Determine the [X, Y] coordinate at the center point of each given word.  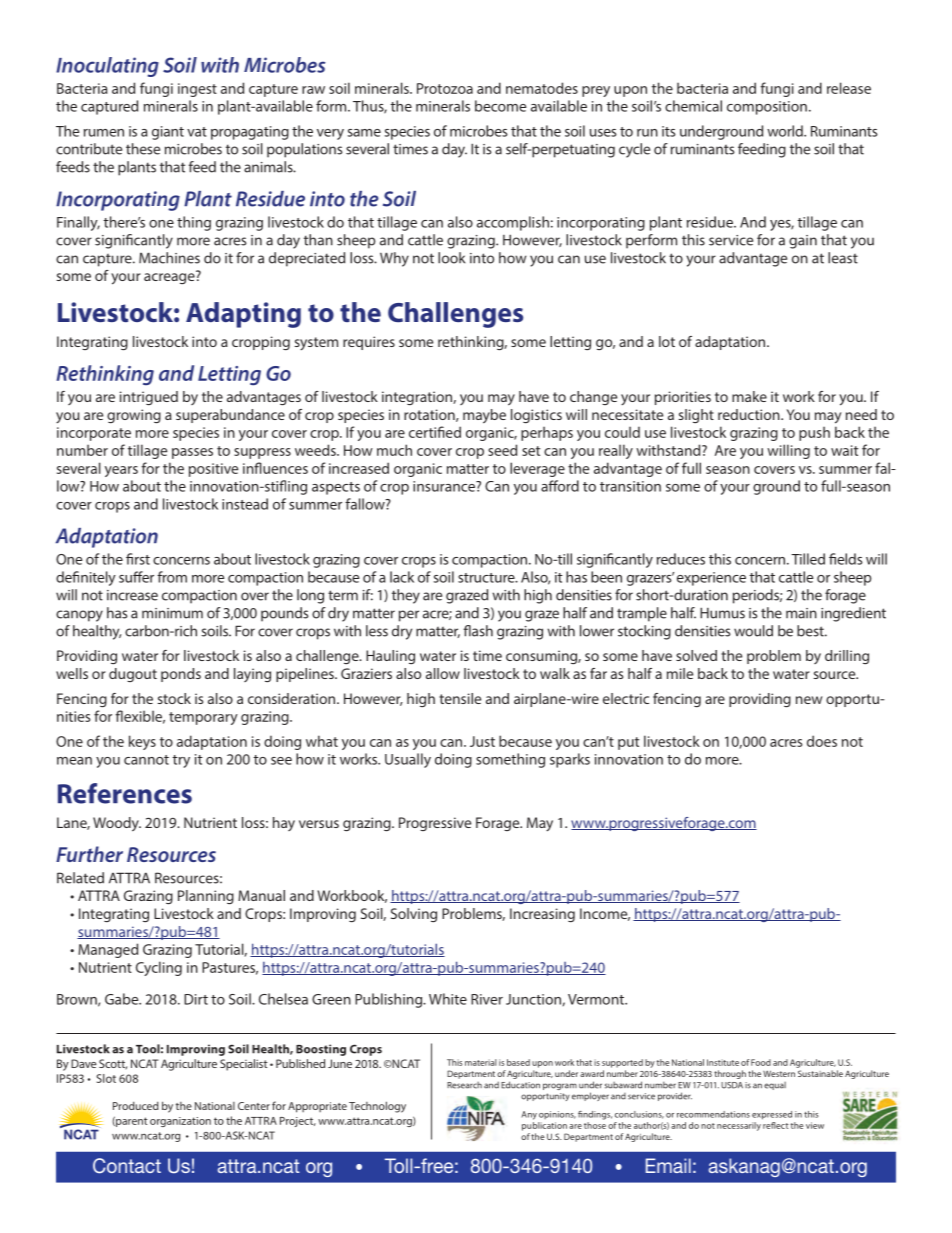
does [822, 741]
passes [192, 453]
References [125, 793]
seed [502, 450]
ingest [197, 90]
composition [767, 108]
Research [464, 1085]
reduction [750, 414]
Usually [408, 760]
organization [180, 1122]
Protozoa [445, 88]
